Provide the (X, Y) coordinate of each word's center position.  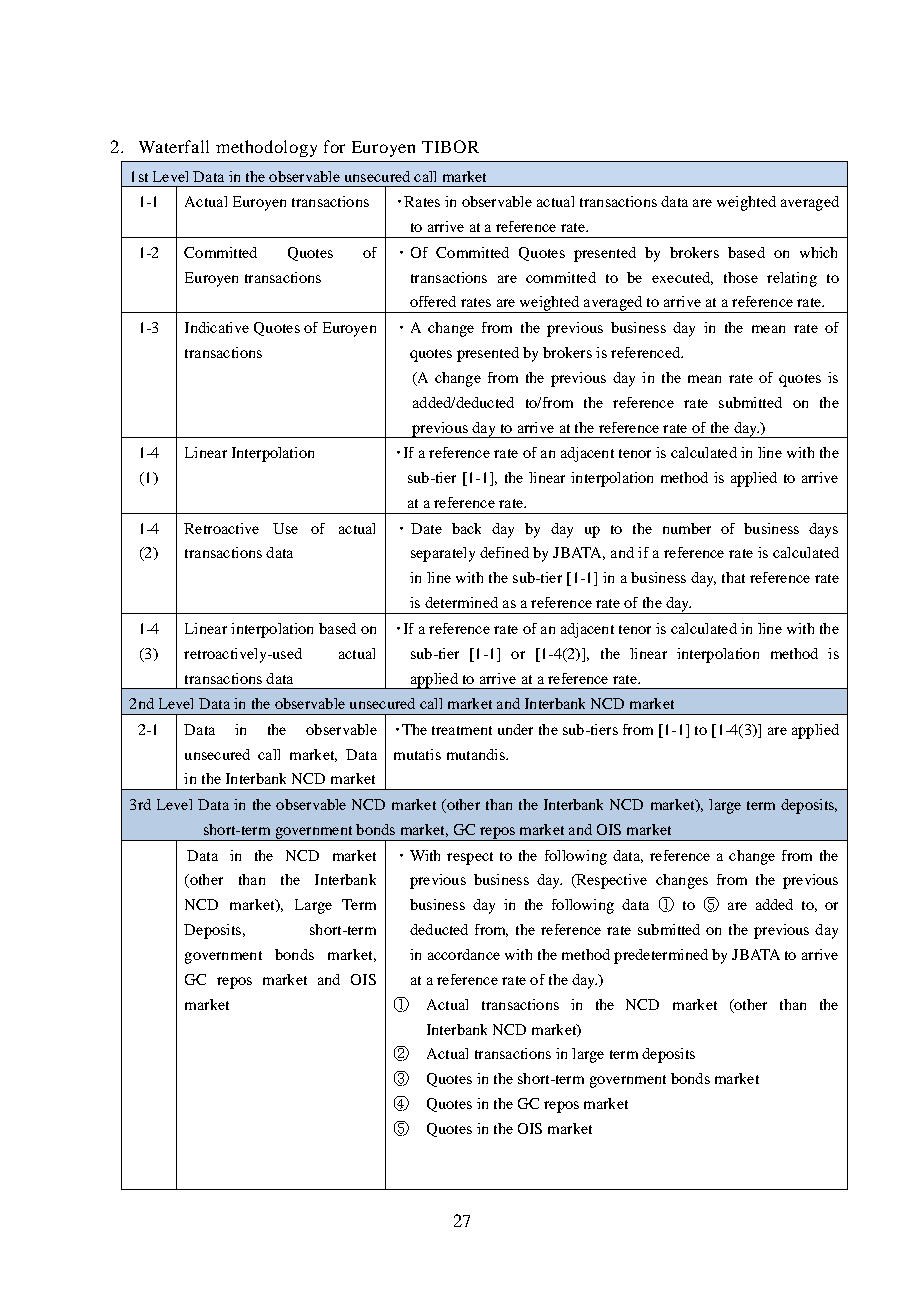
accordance (464, 954)
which (818, 252)
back (466, 528)
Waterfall (174, 146)
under (515, 729)
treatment (462, 730)
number (687, 528)
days (823, 530)
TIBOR (450, 146)
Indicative (217, 327)
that (733, 577)
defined (504, 552)
